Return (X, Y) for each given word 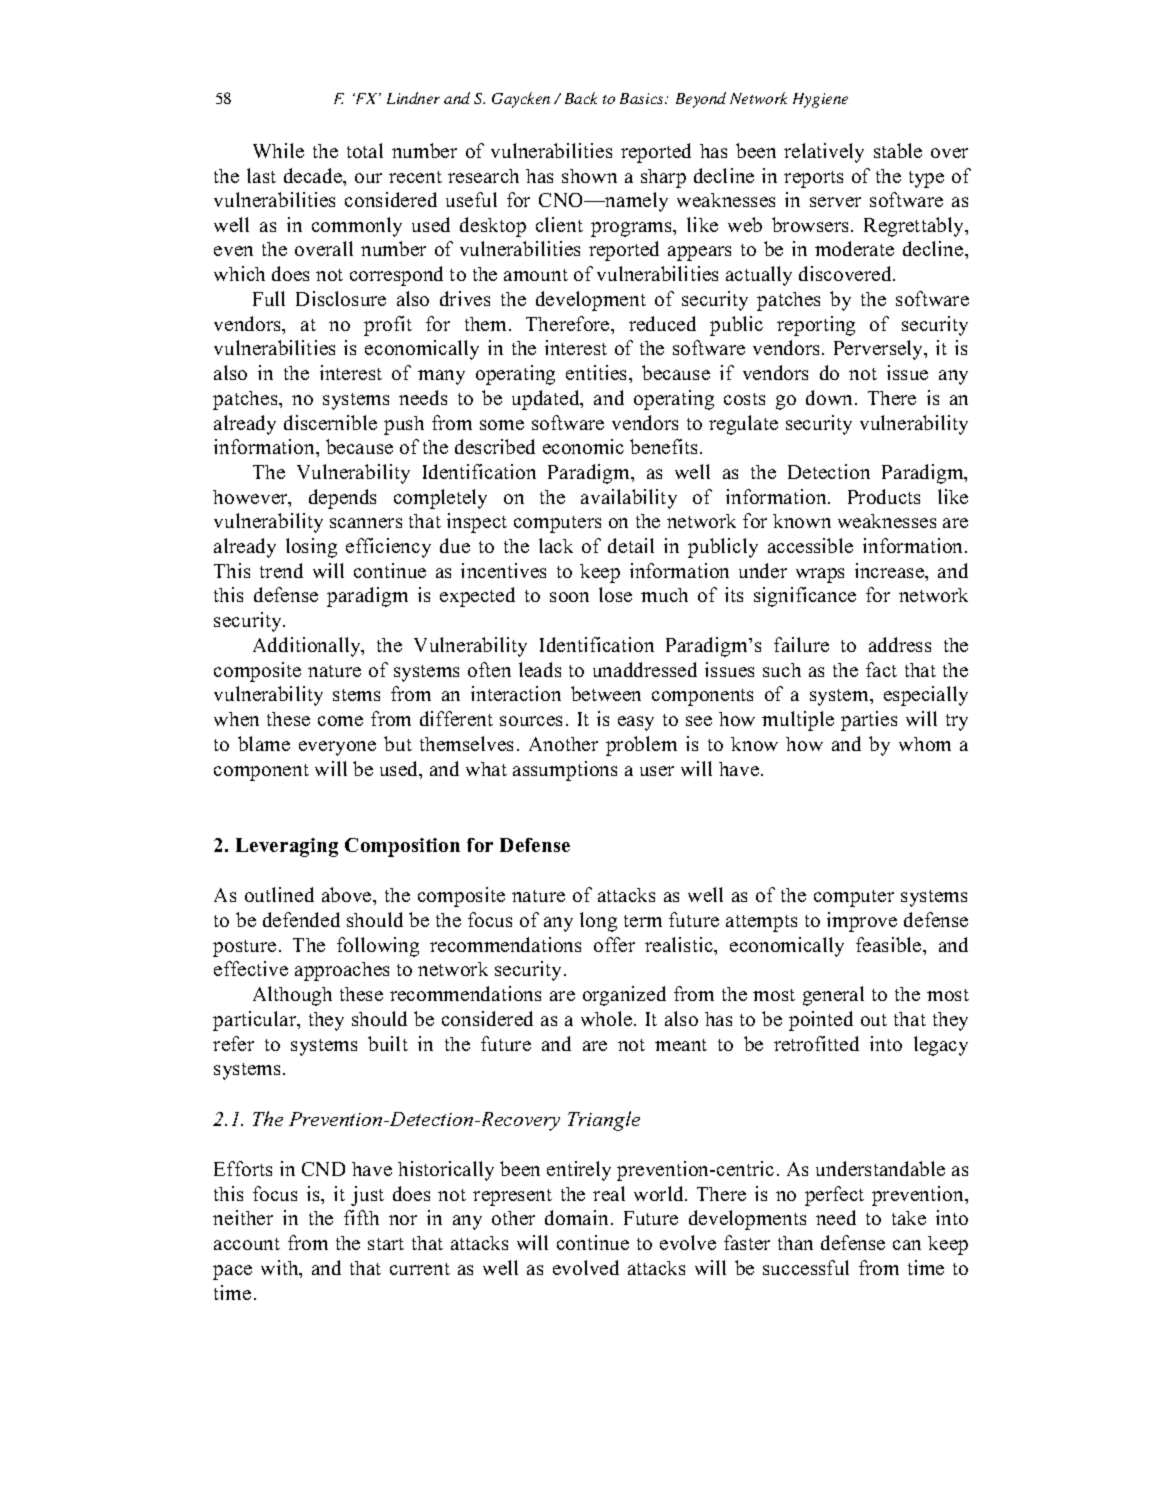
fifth (361, 1217)
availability (629, 499)
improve (862, 922)
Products (884, 496)
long (598, 922)
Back (581, 98)
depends (342, 499)
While (278, 150)
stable (898, 150)
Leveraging (287, 847)
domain (576, 1217)
